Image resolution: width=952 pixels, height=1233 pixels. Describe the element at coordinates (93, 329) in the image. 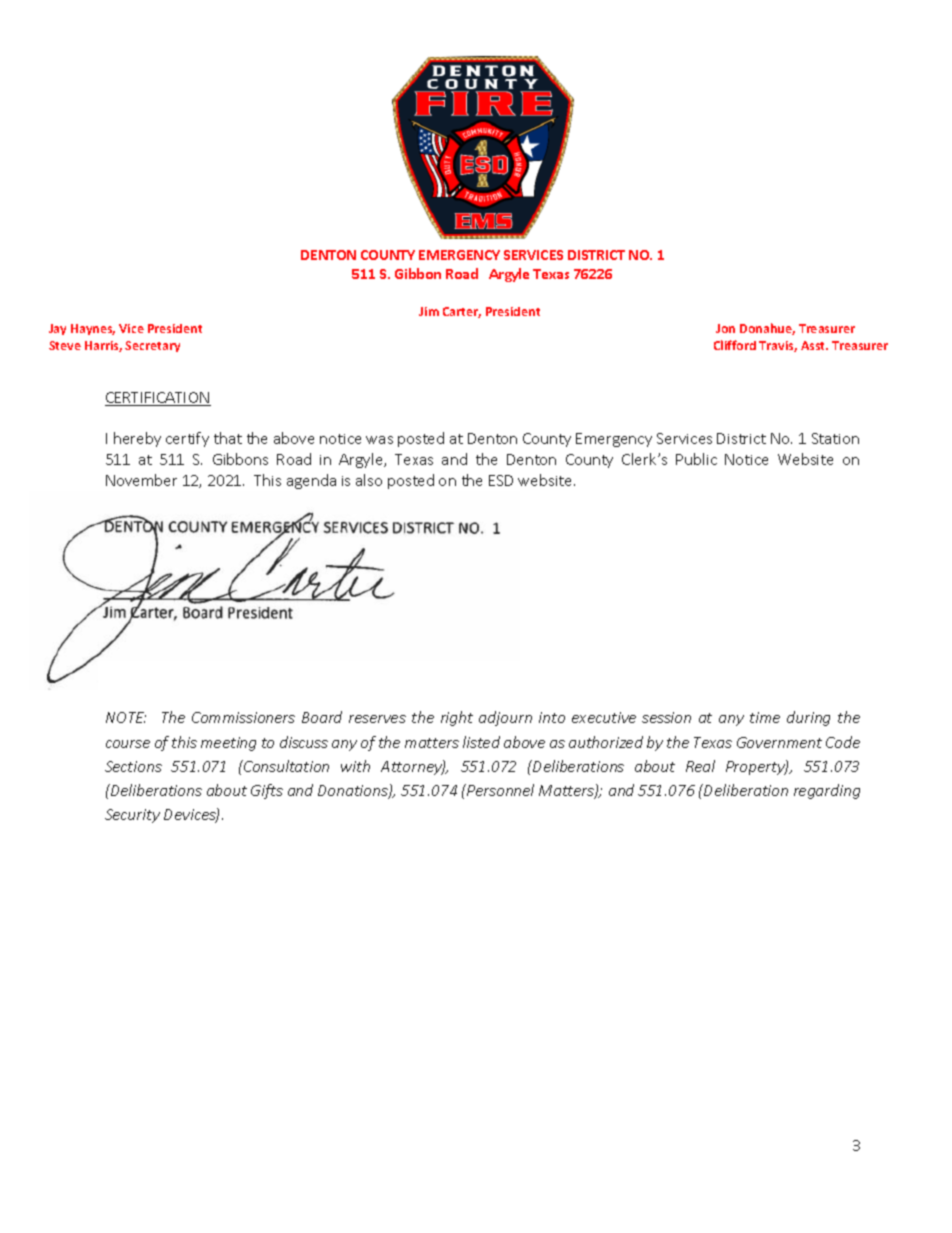

I see `Haynes` at that location.
